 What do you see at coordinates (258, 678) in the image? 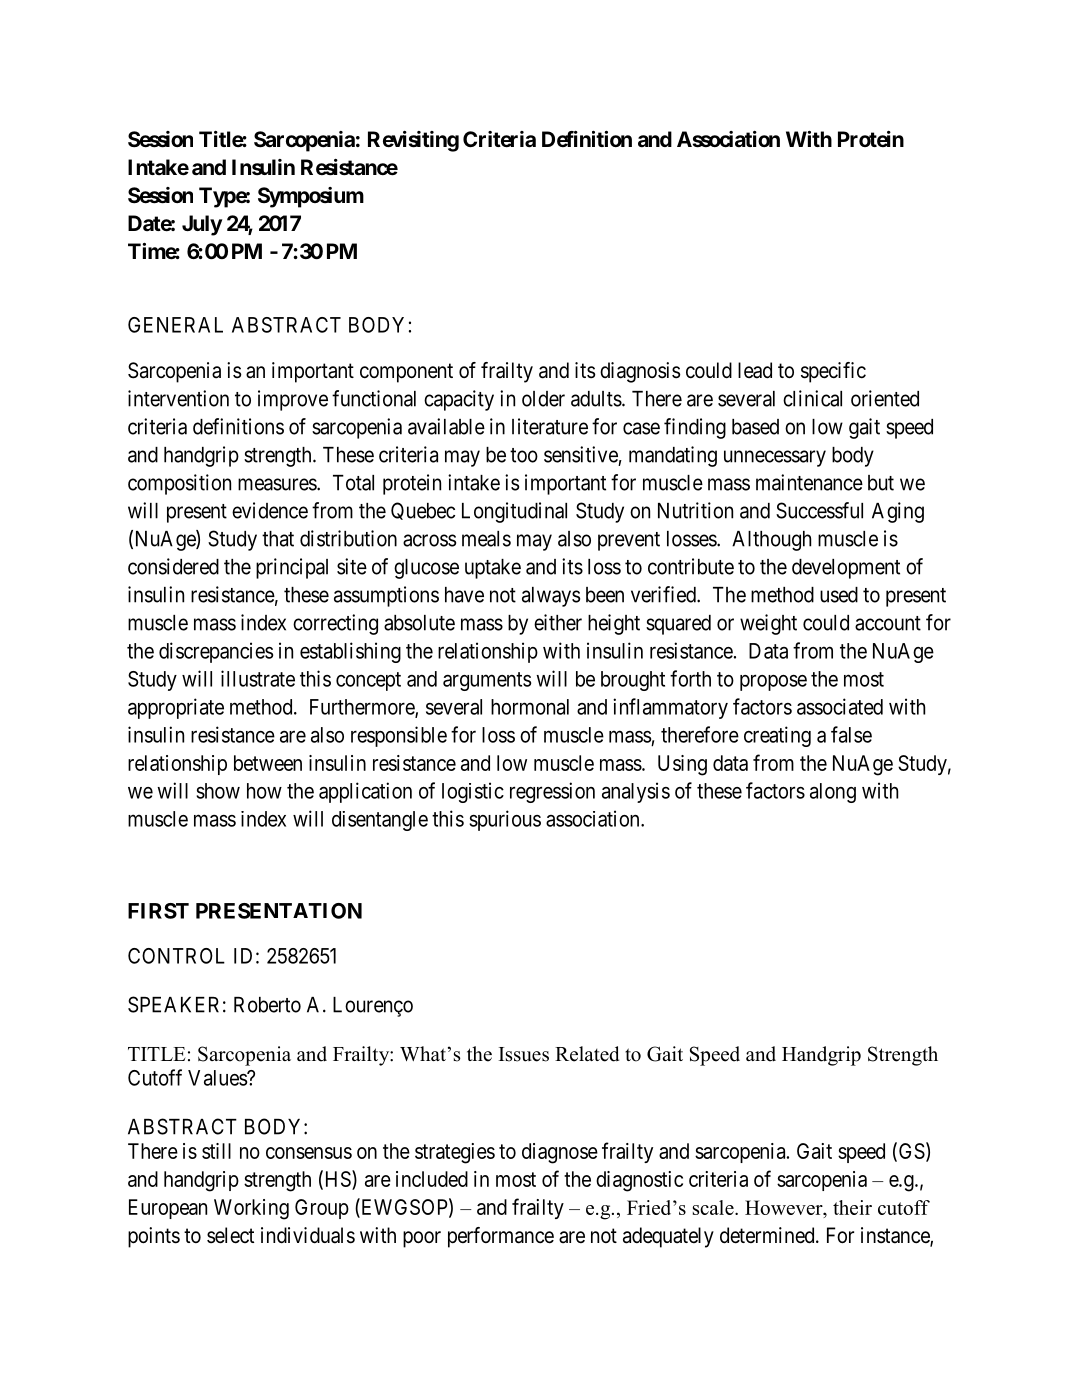
I see `illustrate` at bounding box center [258, 678].
